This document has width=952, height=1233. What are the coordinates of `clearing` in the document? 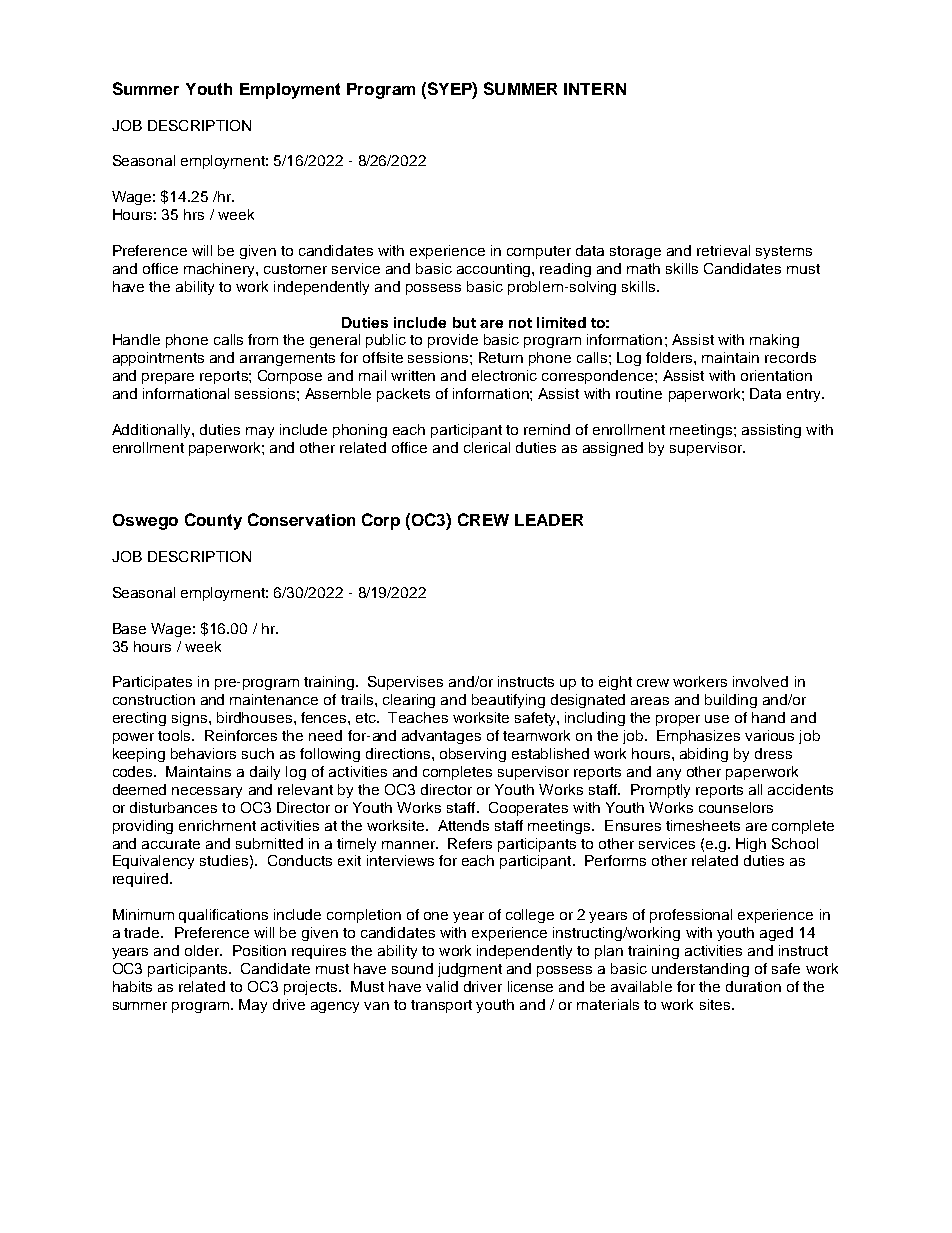 It's located at (409, 701).
